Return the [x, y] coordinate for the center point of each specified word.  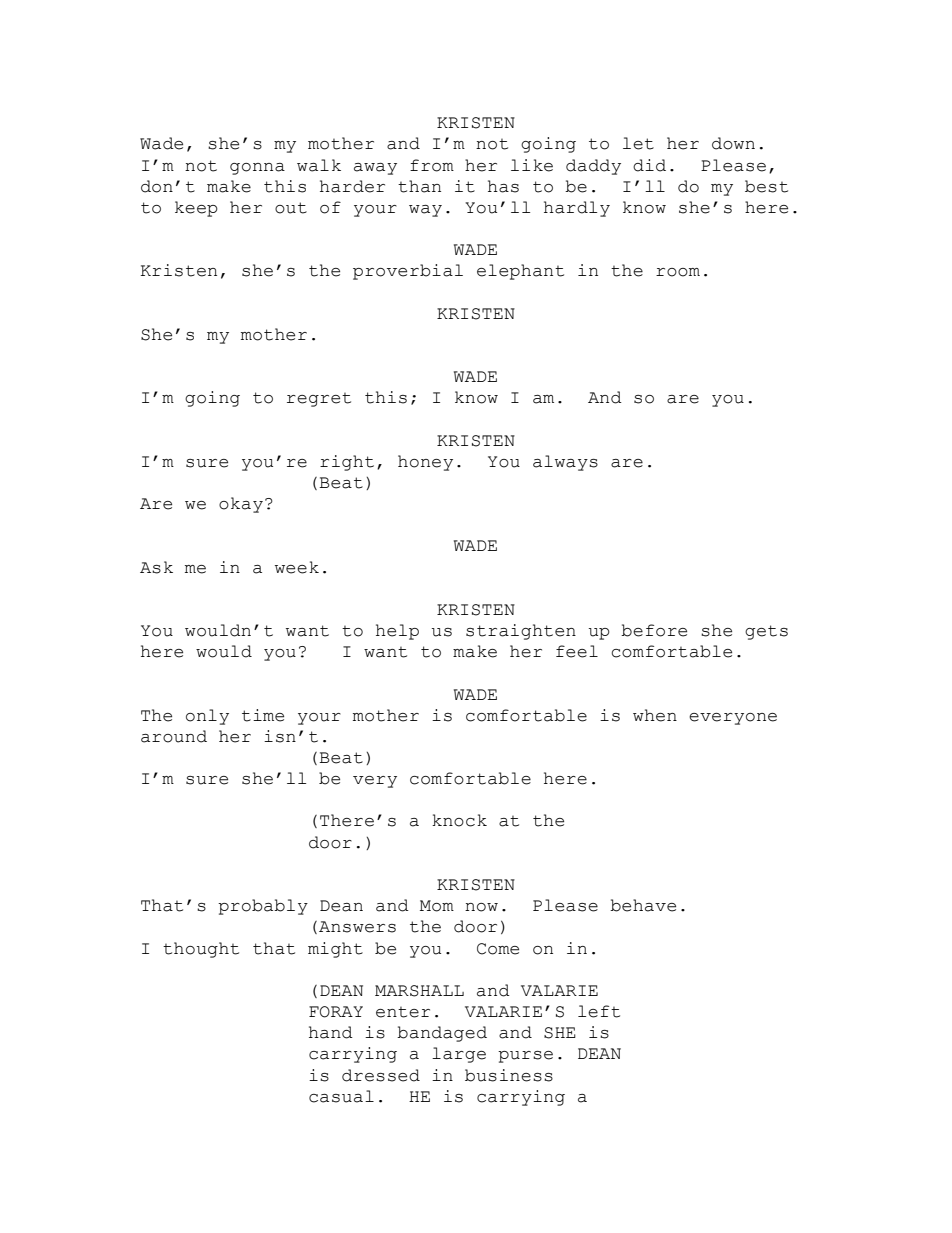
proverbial [408, 272]
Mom [437, 906]
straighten [521, 632]
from [432, 165]
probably [263, 907]
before [654, 630]
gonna [257, 169]
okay [241, 505]
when [655, 715]
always [565, 463]
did [649, 165]
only [207, 717]
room [678, 272]
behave [643, 905]
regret [319, 400]
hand [331, 1032]
